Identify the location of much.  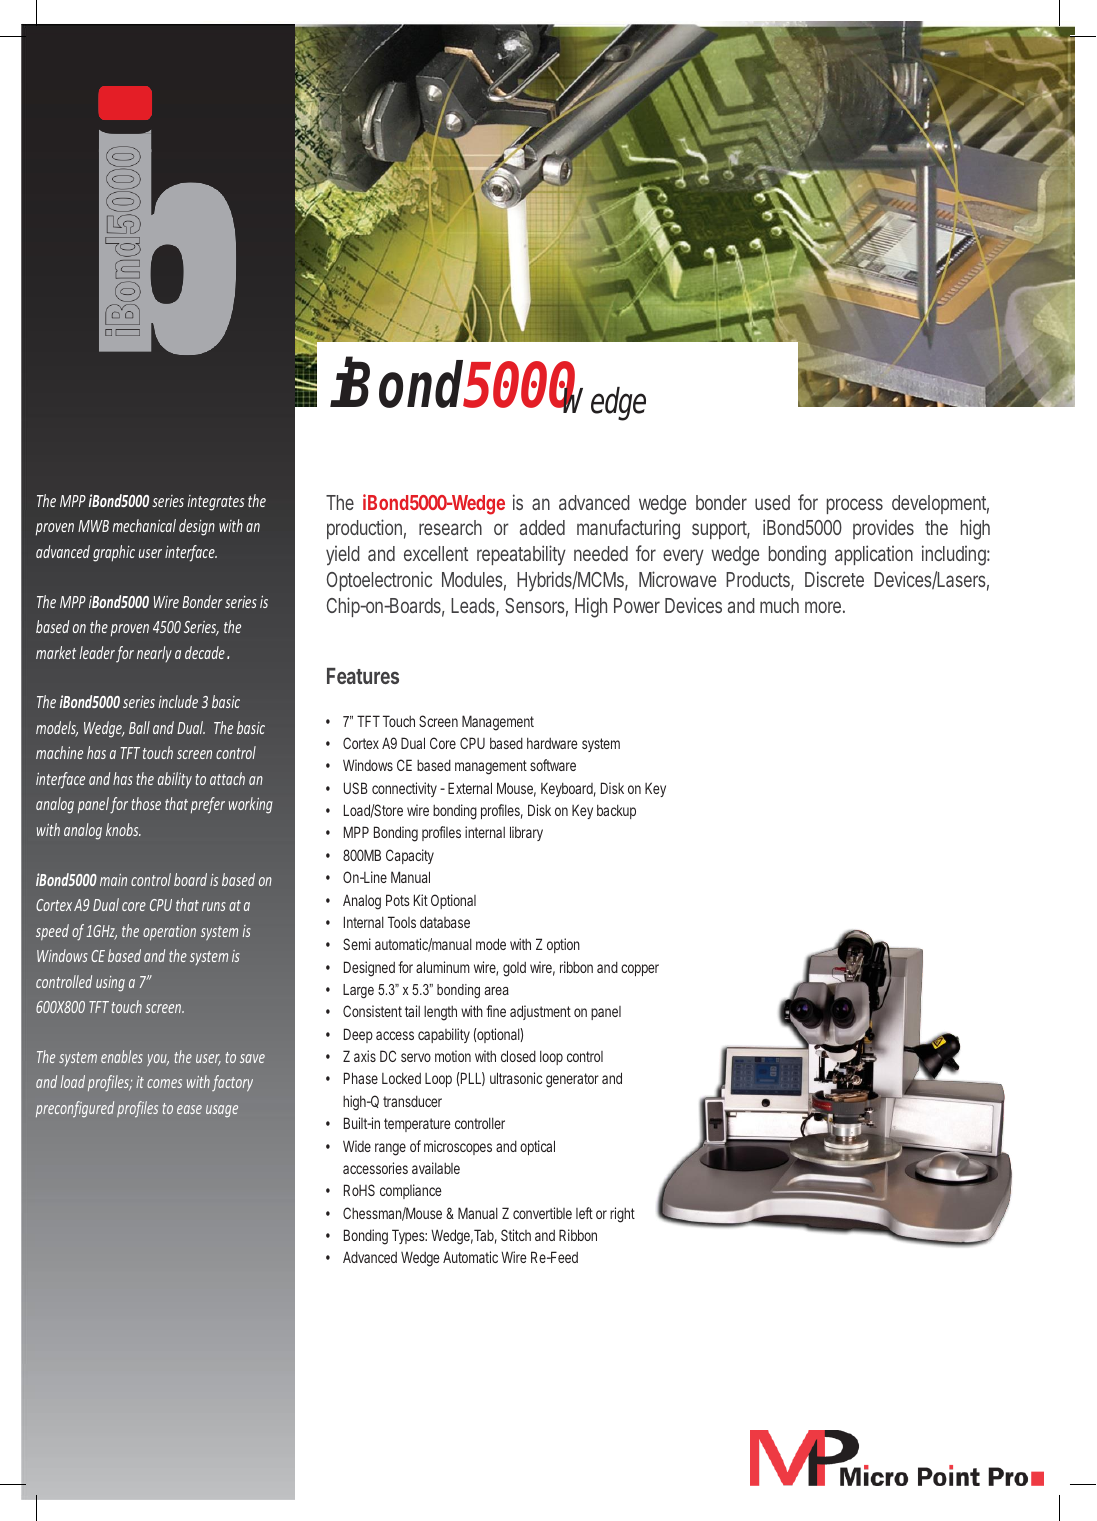
(779, 605).
